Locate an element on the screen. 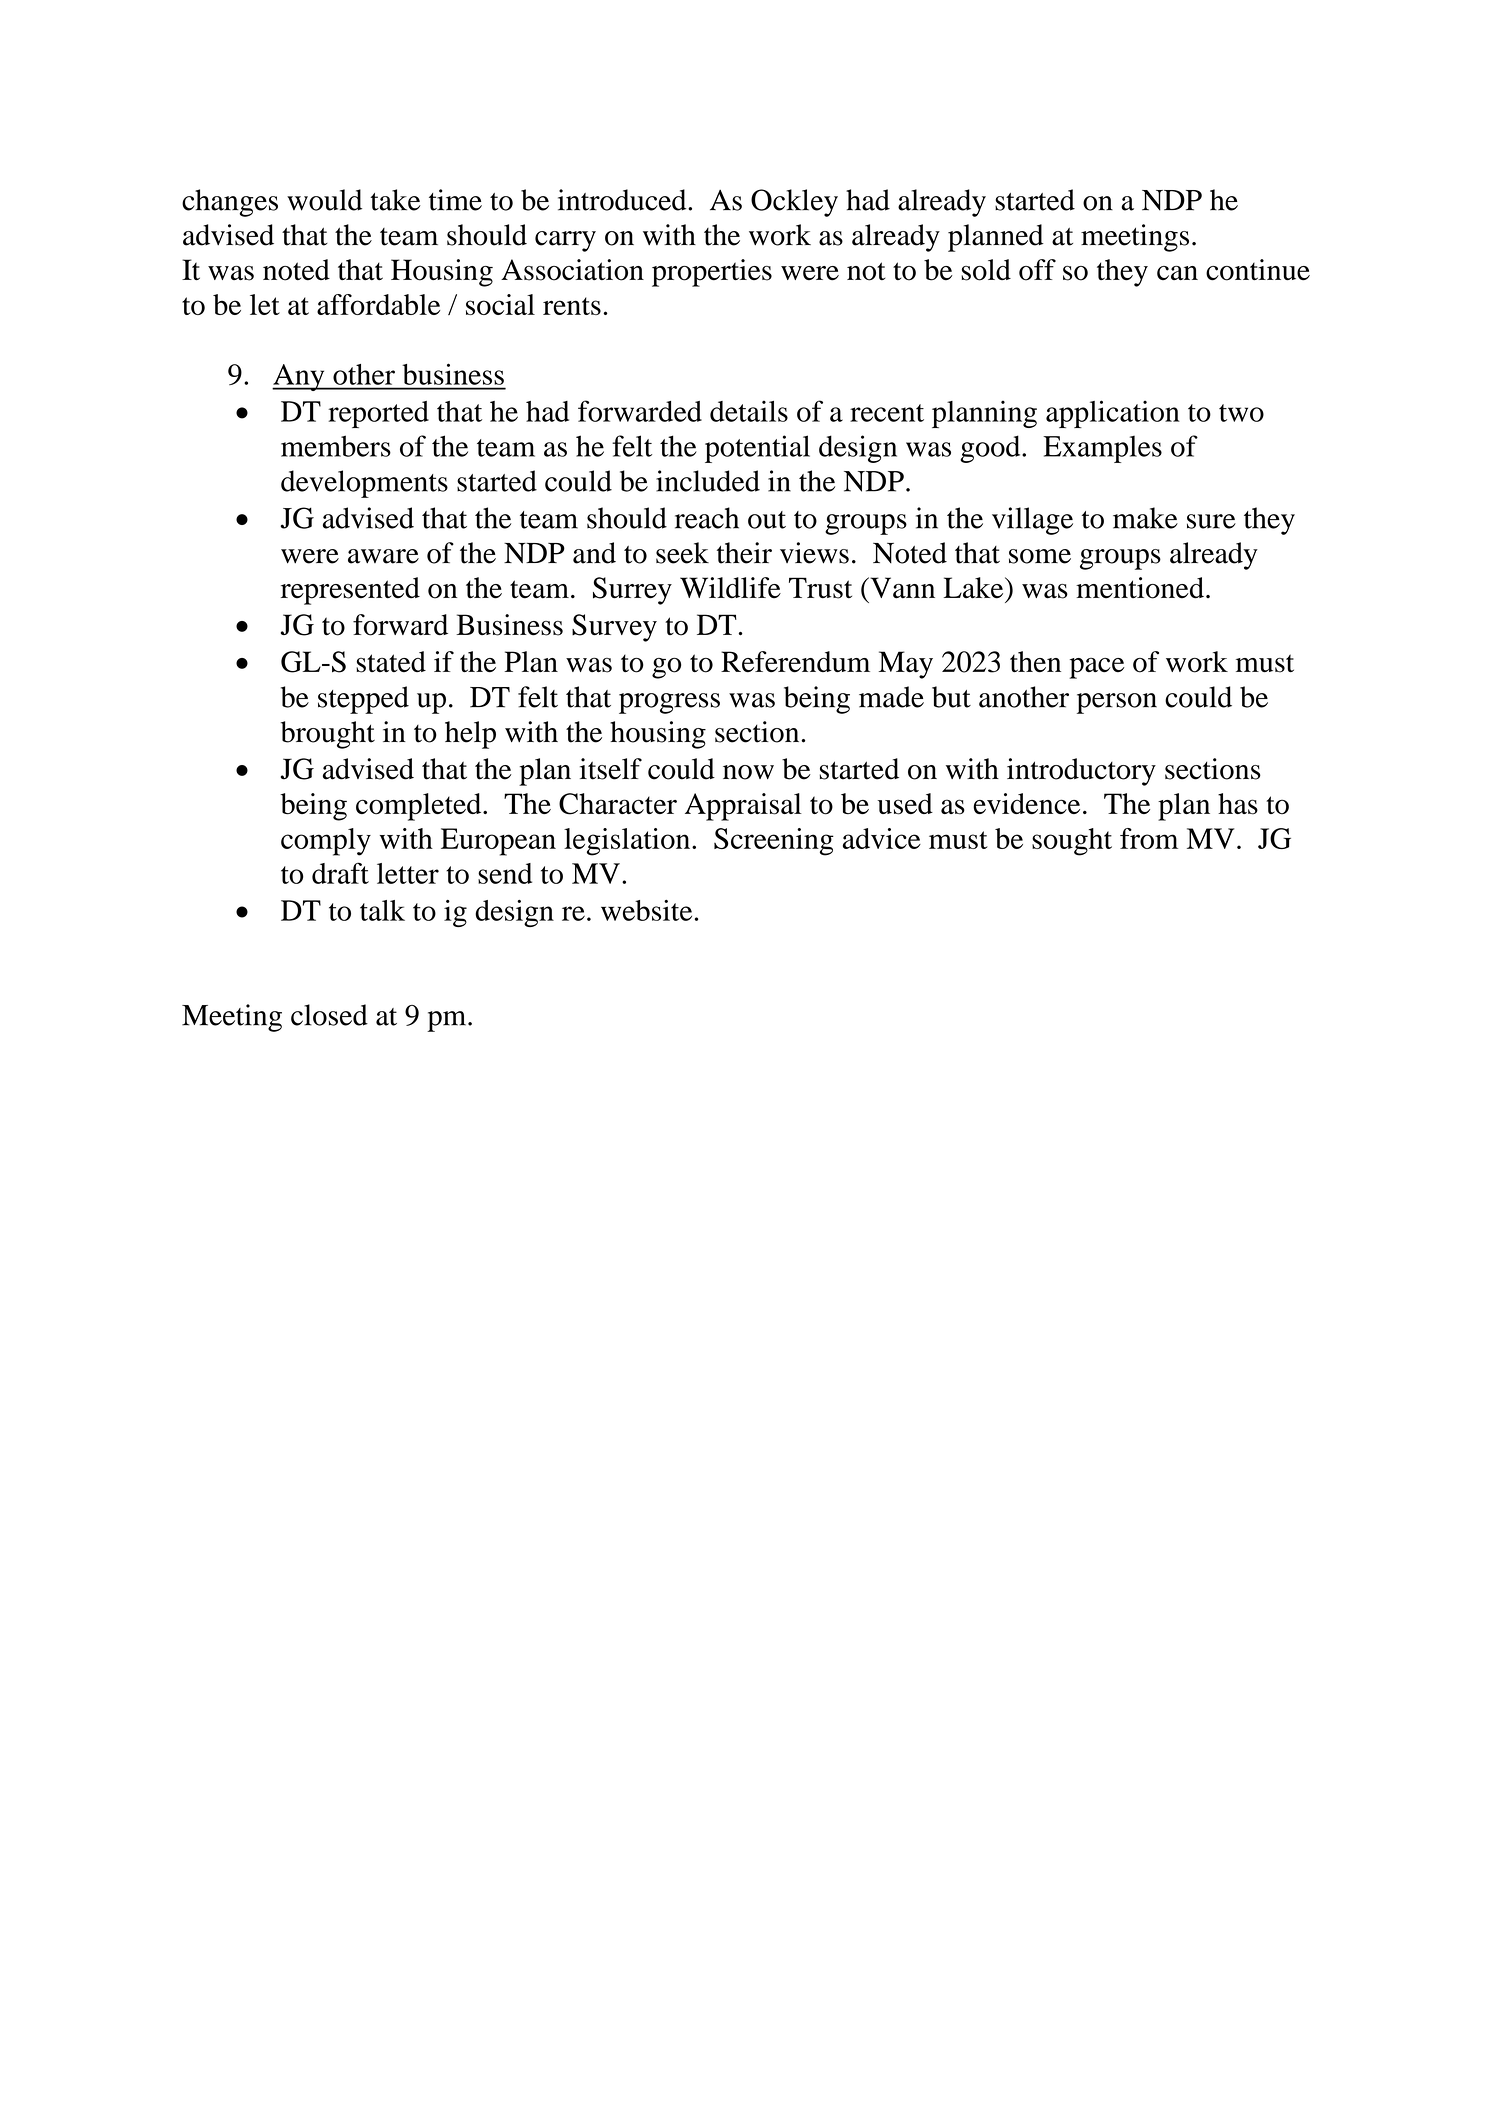 This screenshot has height=2127, width=1504. would is located at coordinates (324, 200).
